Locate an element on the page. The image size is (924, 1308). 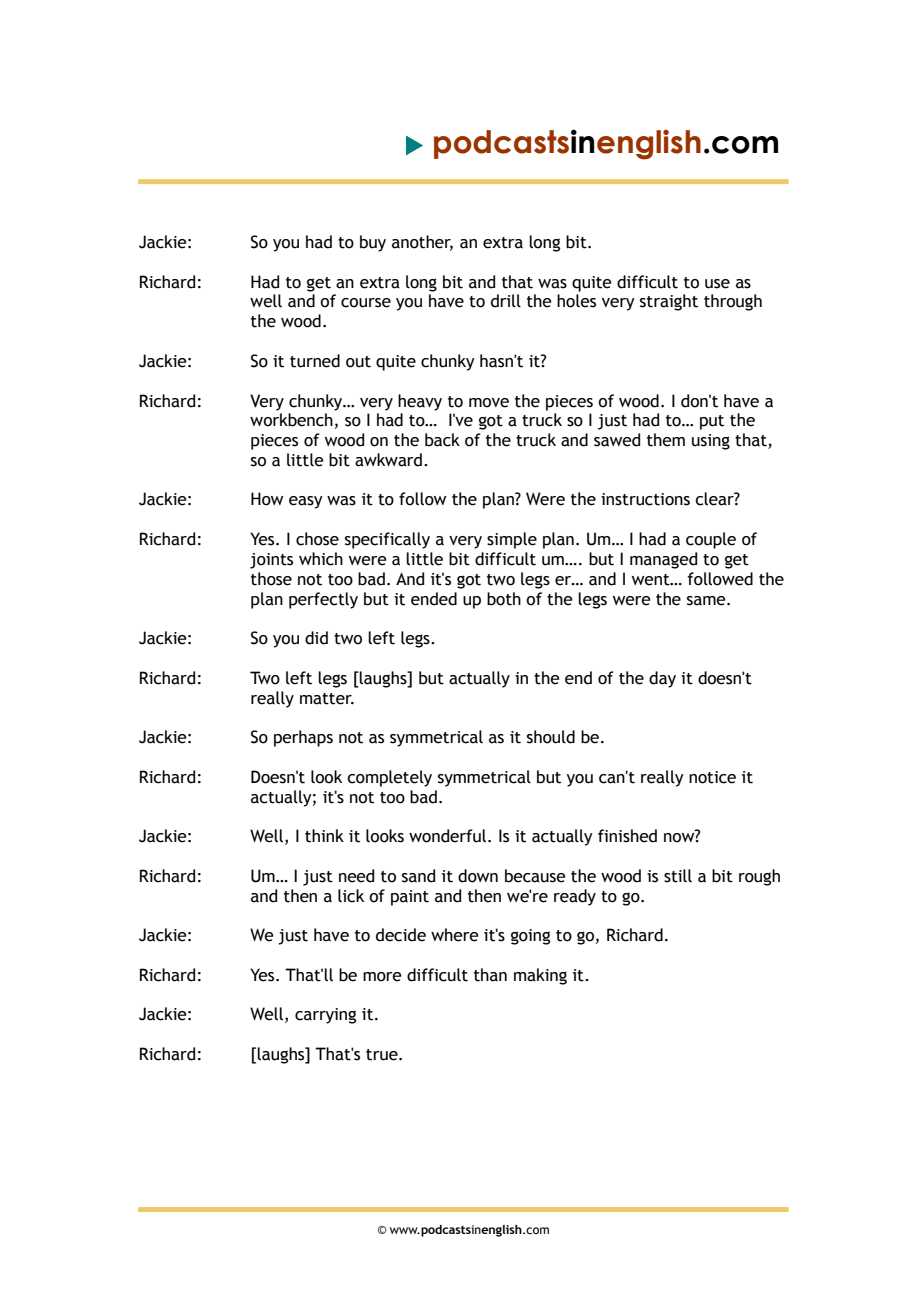
than is located at coordinates (490, 975).
